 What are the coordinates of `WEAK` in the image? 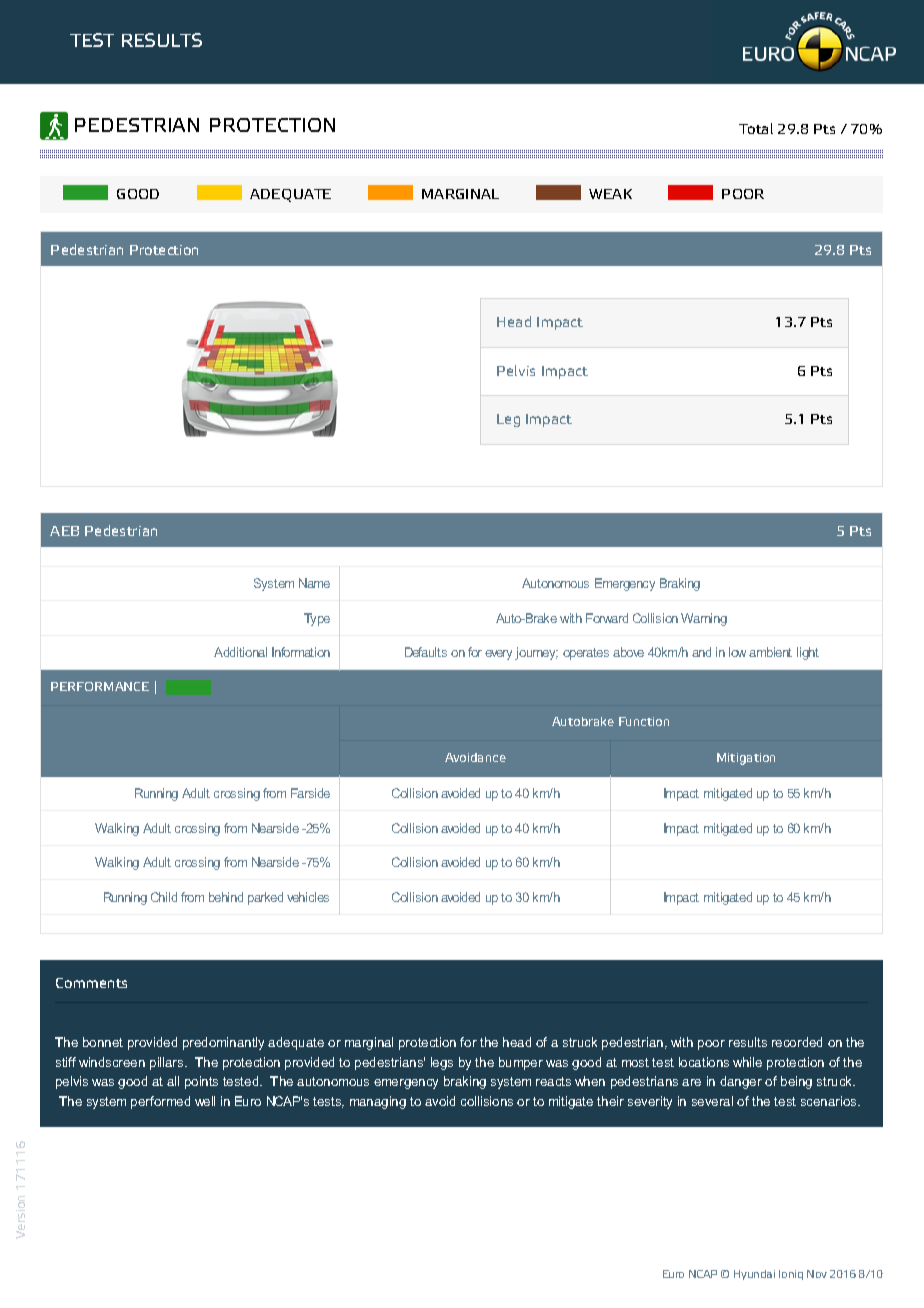 It's located at (610, 194).
